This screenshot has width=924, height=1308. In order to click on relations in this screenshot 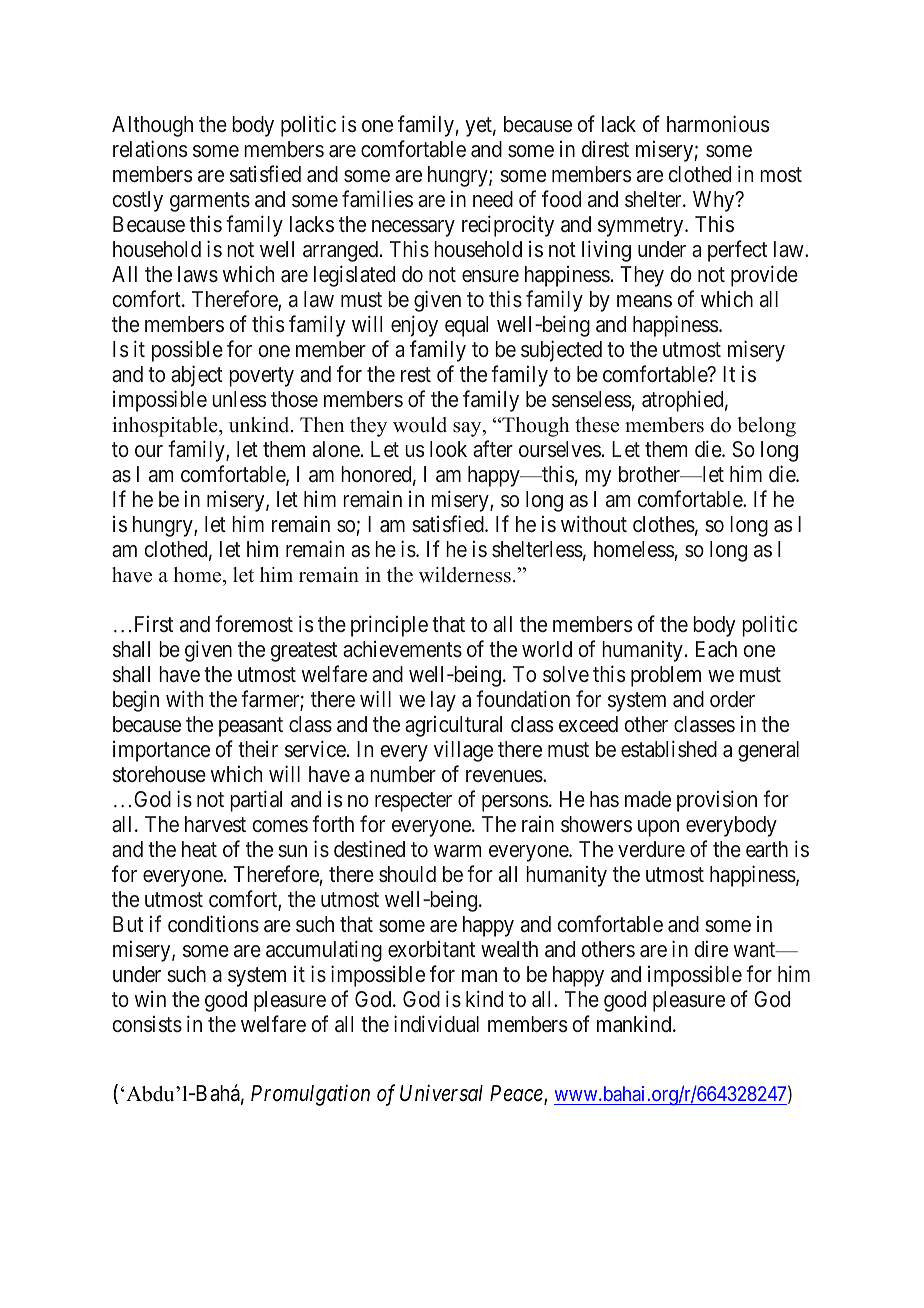, I will do `click(150, 149)`.
